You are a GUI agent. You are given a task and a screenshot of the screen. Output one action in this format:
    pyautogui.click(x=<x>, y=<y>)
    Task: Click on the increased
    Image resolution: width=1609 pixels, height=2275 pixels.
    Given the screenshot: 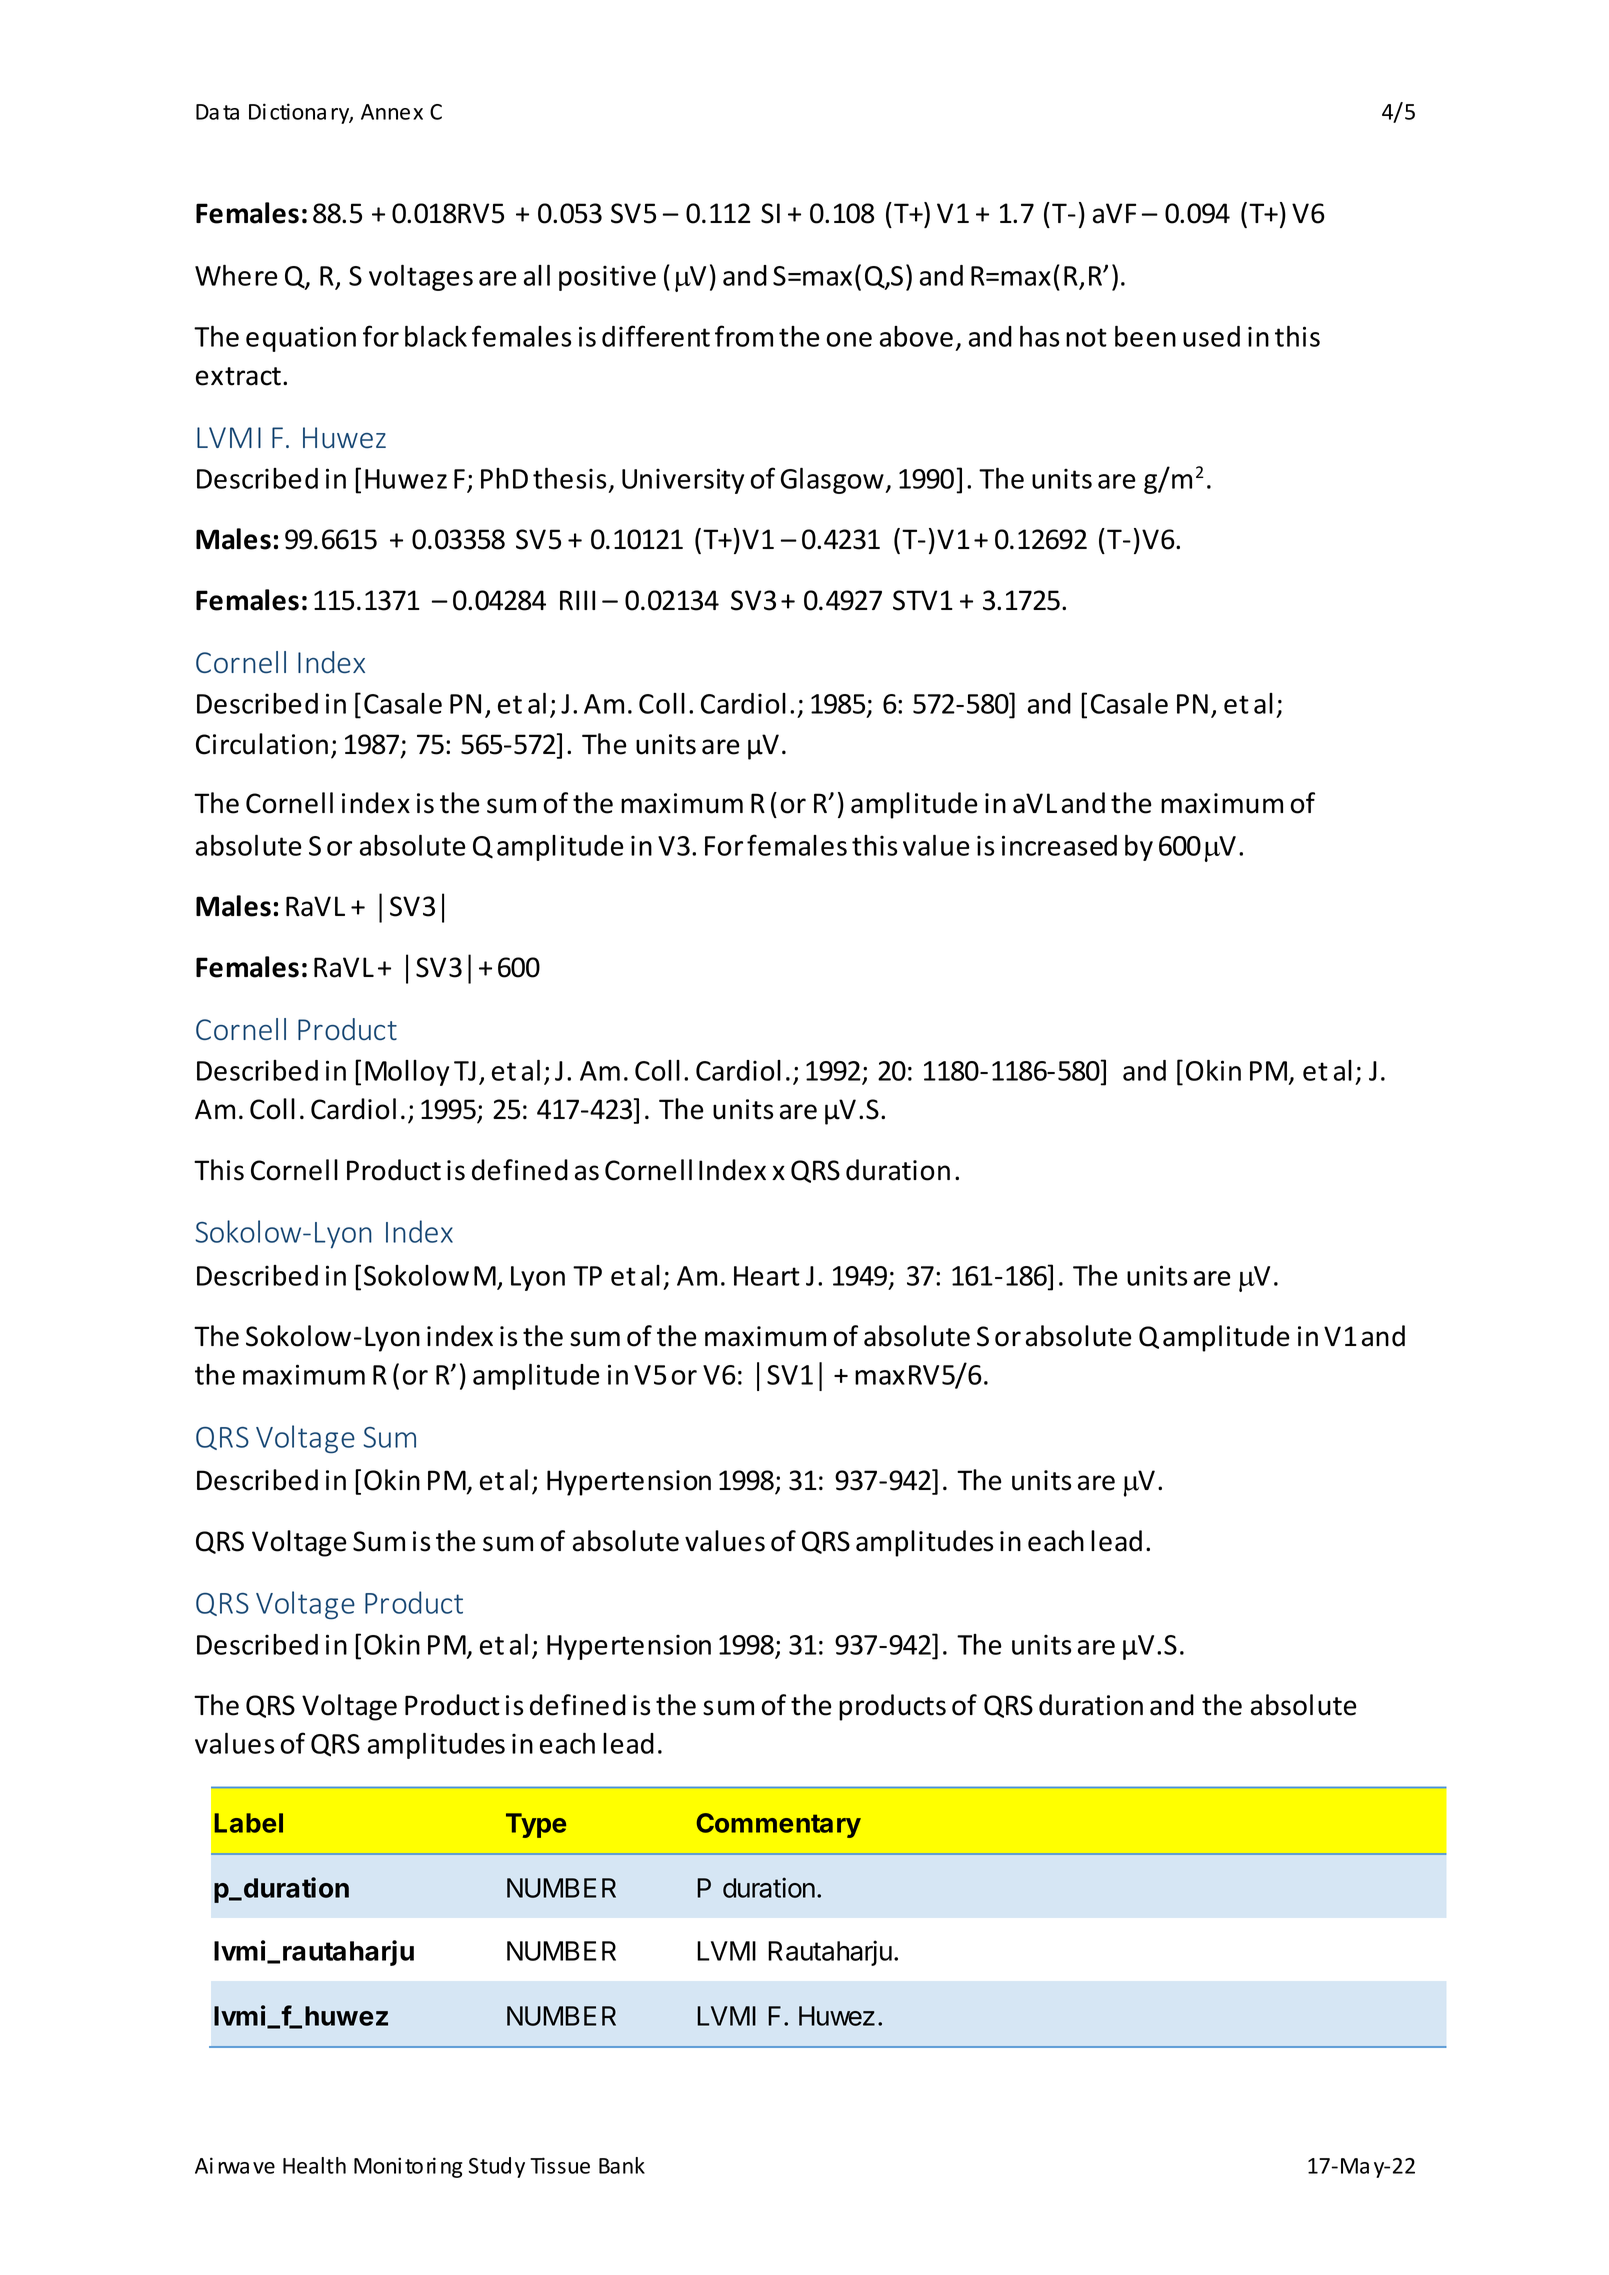 What is the action you would take?
    pyautogui.click(x=1059, y=845)
